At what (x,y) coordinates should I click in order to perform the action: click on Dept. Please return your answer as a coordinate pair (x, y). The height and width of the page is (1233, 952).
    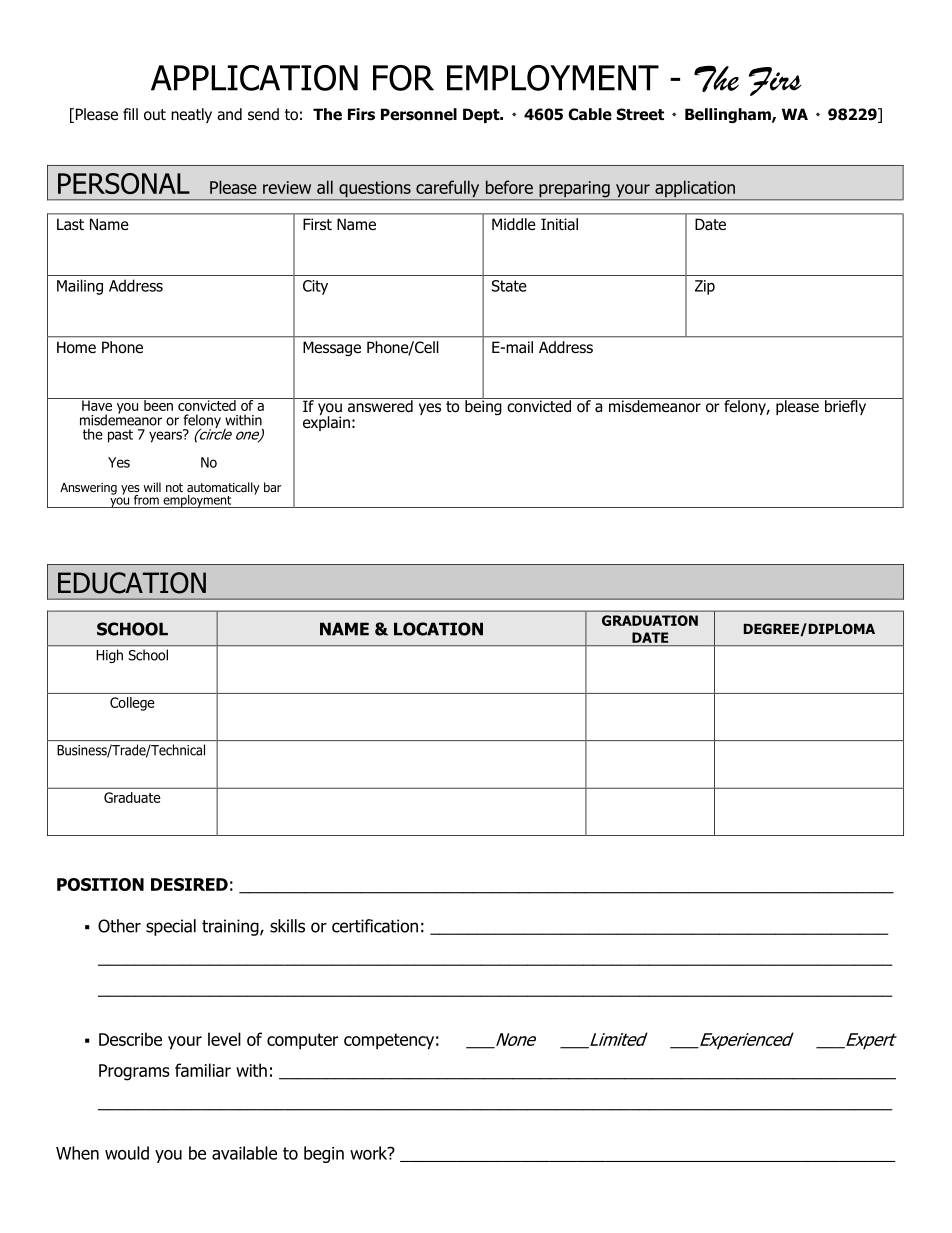
    Looking at the image, I should click on (482, 115).
